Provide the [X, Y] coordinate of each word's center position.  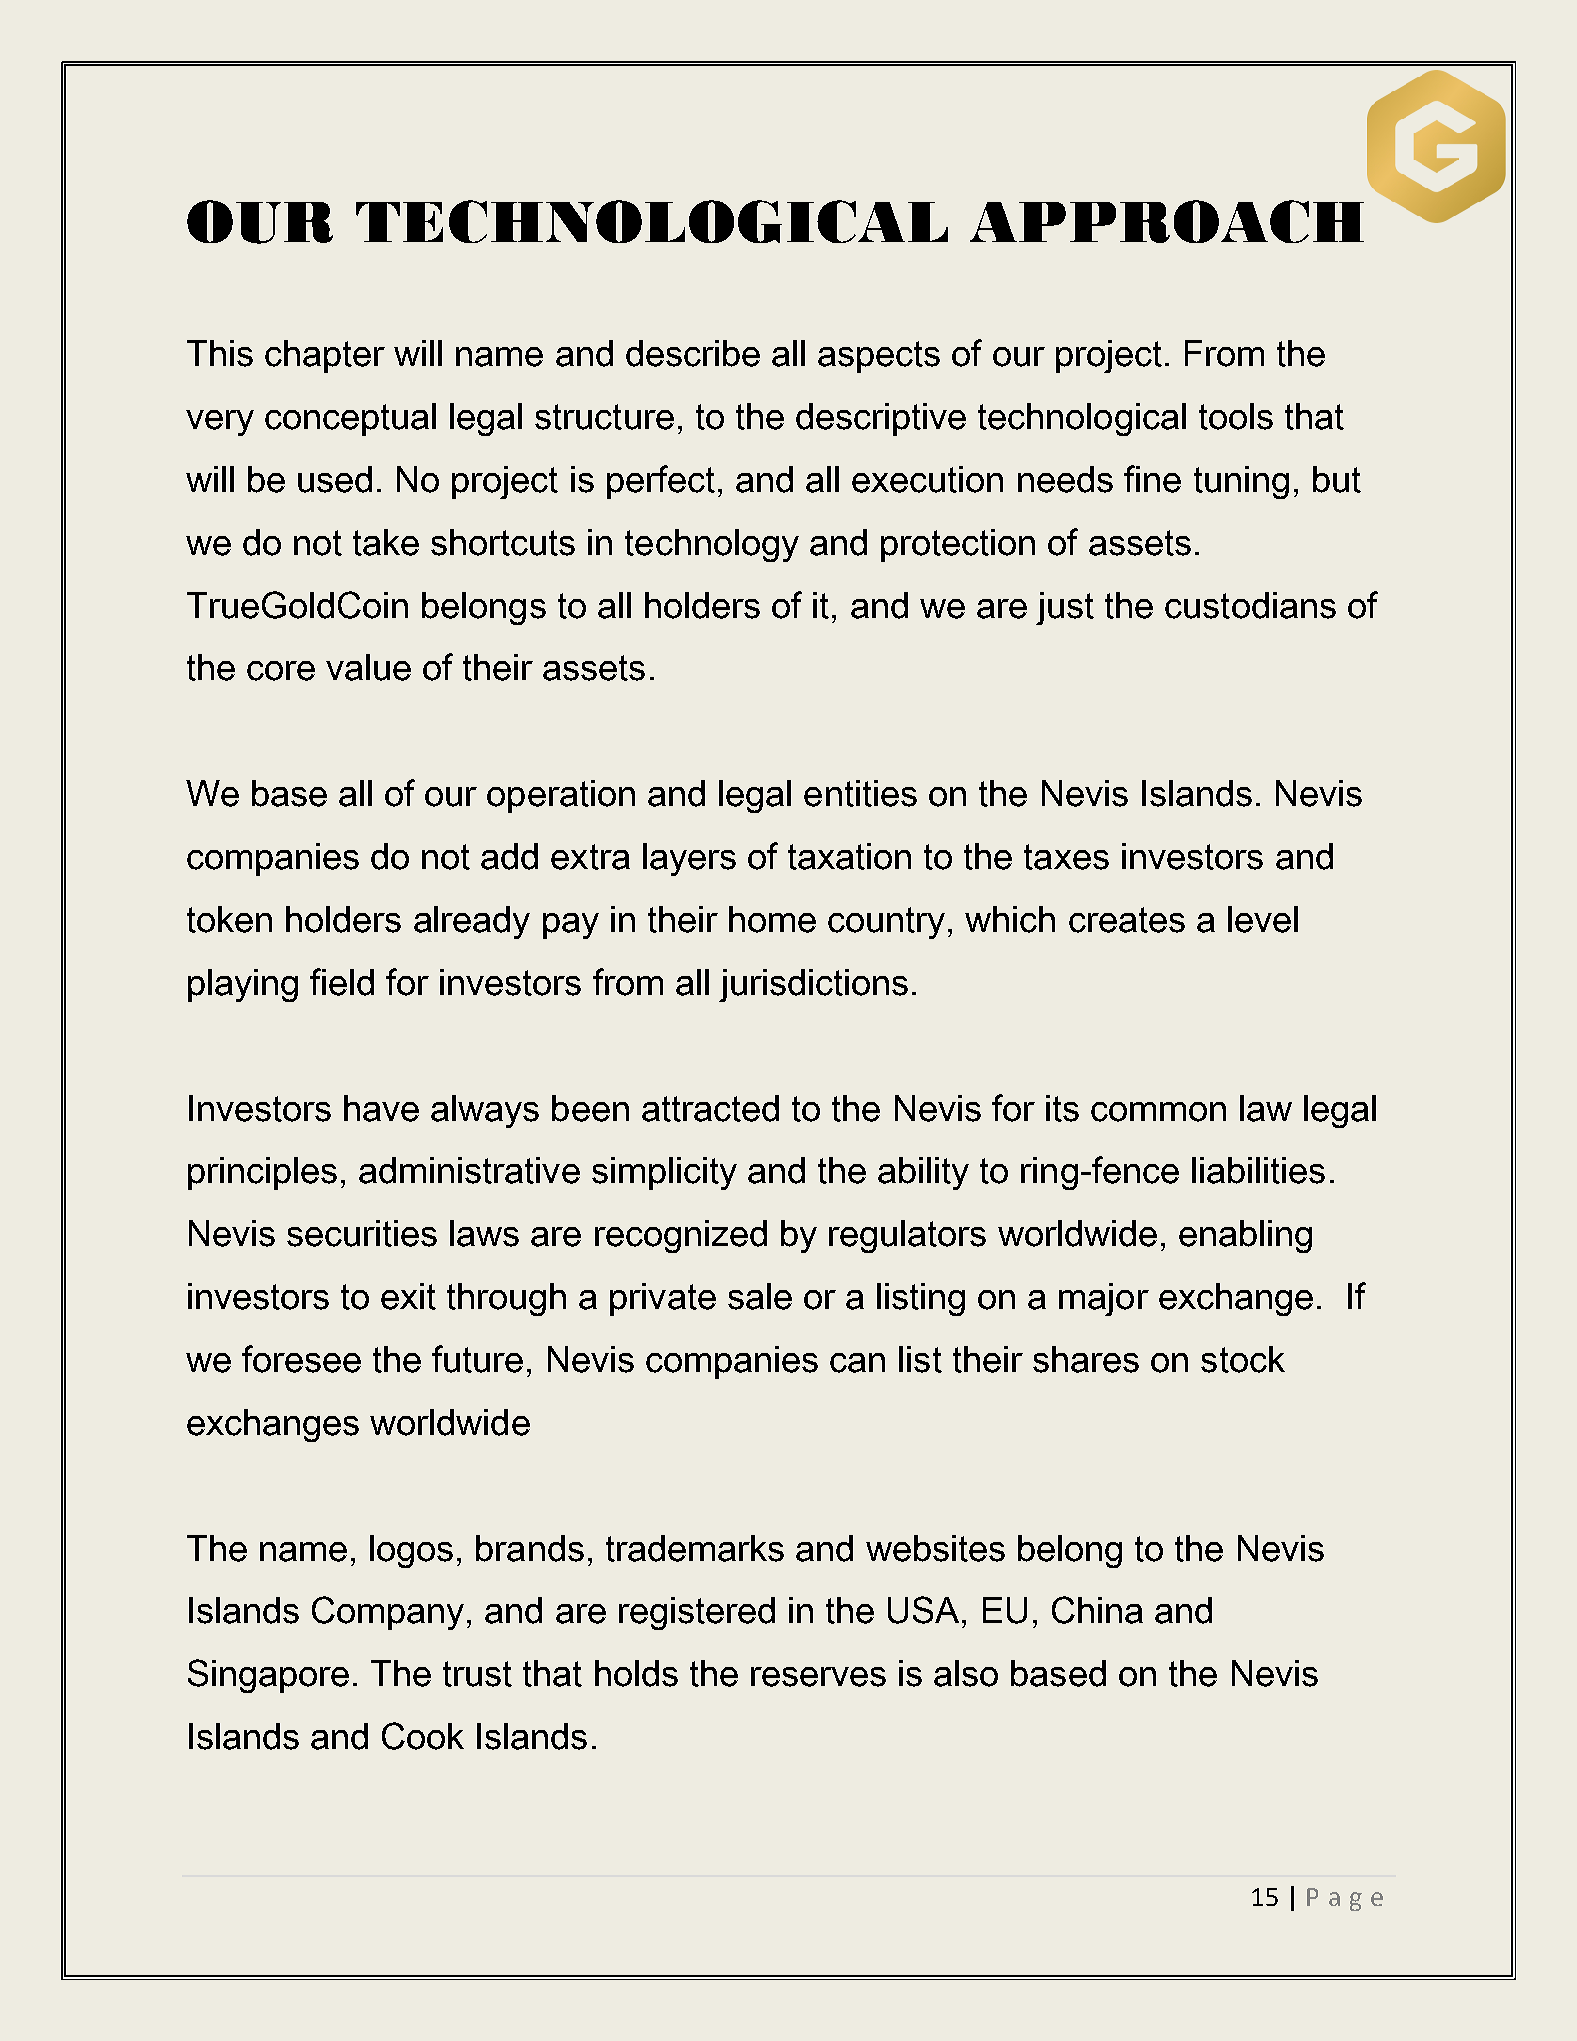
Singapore [268, 1676]
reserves [818, 1677]
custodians [1250, 605]
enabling [1245, 1236]
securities [362, 1233]
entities [860, 793]
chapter [325, 356]
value [368, 667]
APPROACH [1167, 221]
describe [693, 353]
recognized [681, 1236]
